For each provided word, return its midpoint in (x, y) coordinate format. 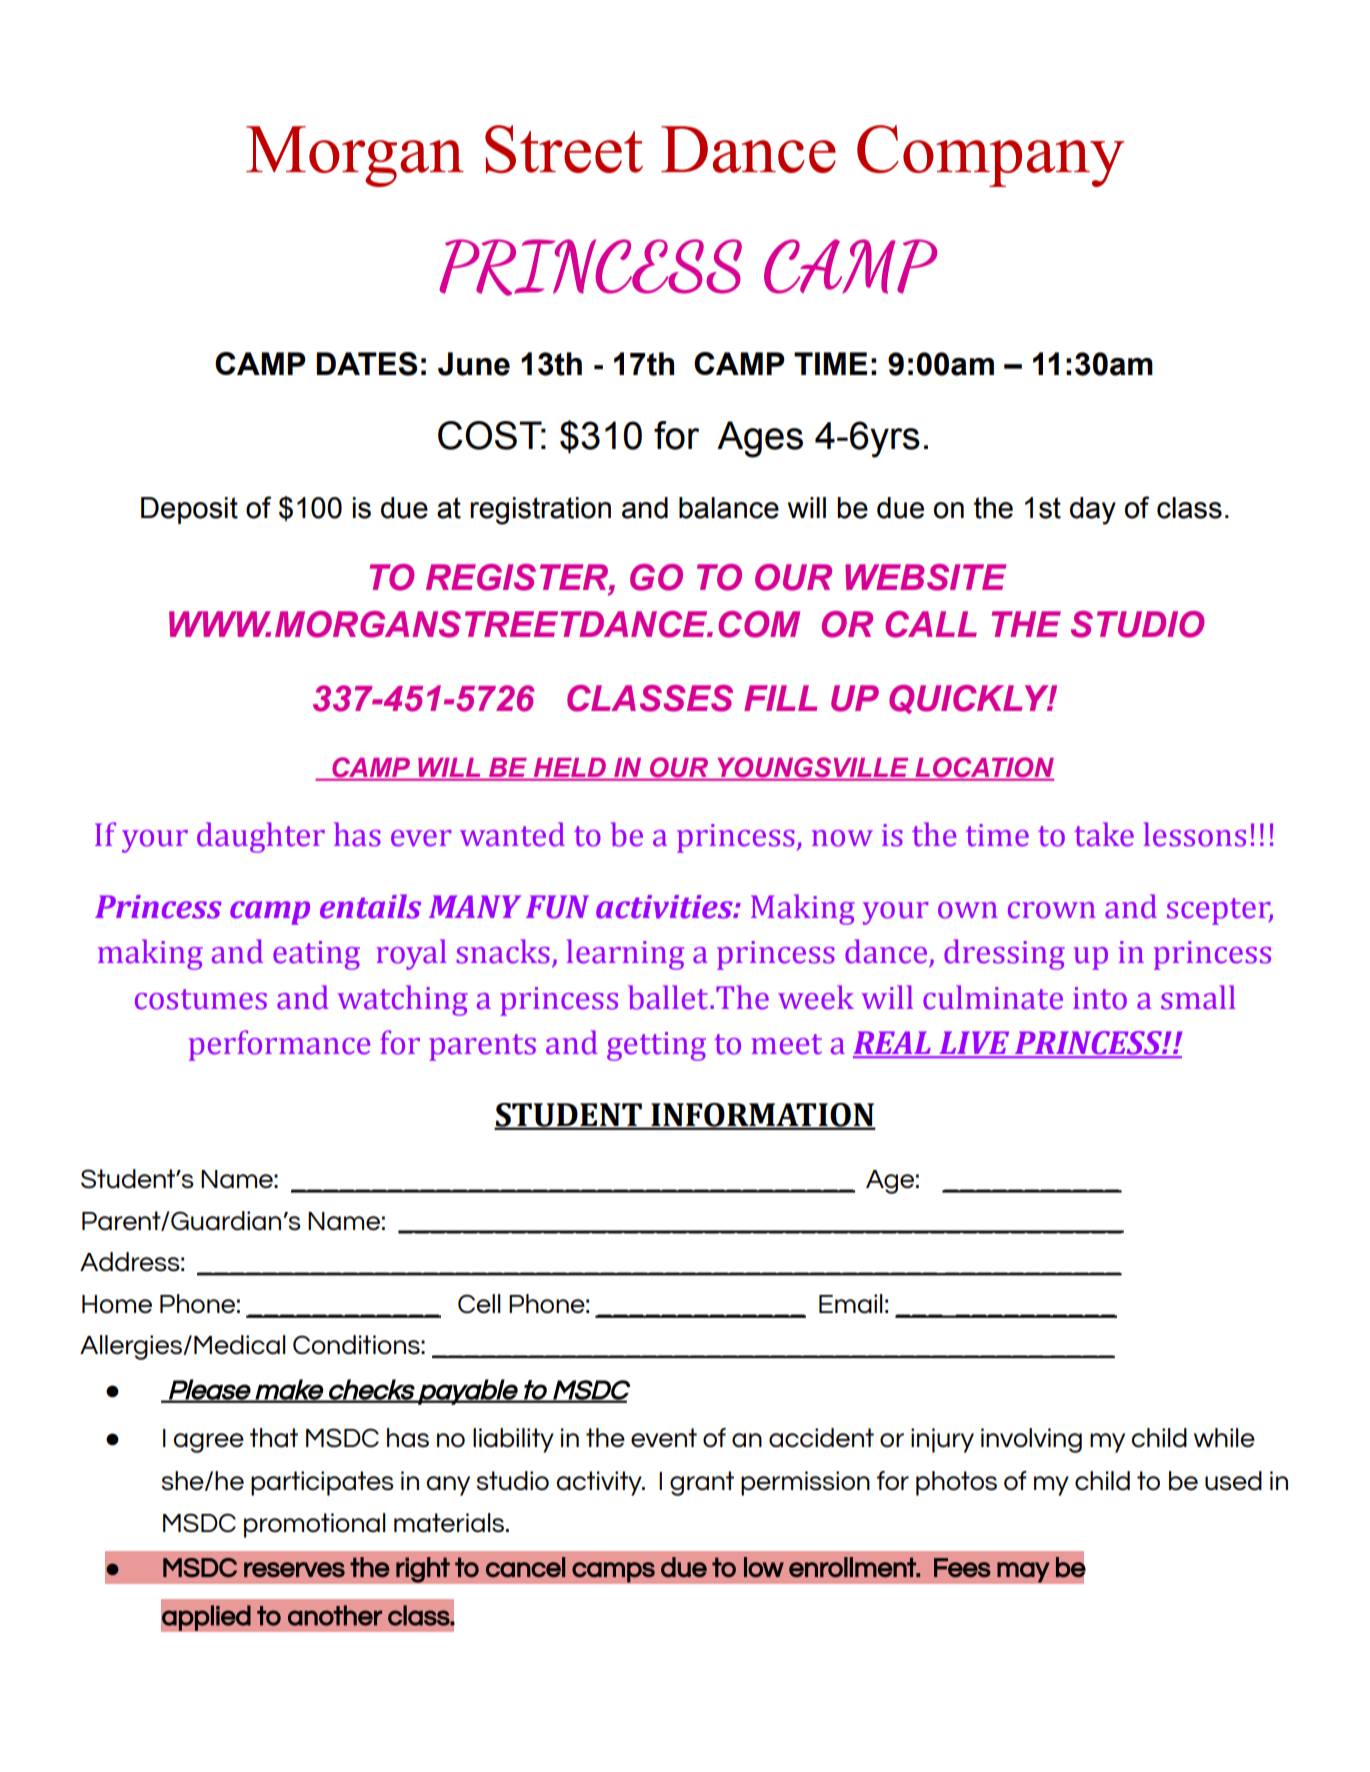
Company (990, 156)
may (1023, 1572)
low (764, 1567)
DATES (367, 364)
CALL (931, 624)
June (474, 364)
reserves (294, 1569)
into (1100, 998)
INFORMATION (762, 1116)
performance (280, 1045)
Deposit (189, 510)
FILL (780, 698)
